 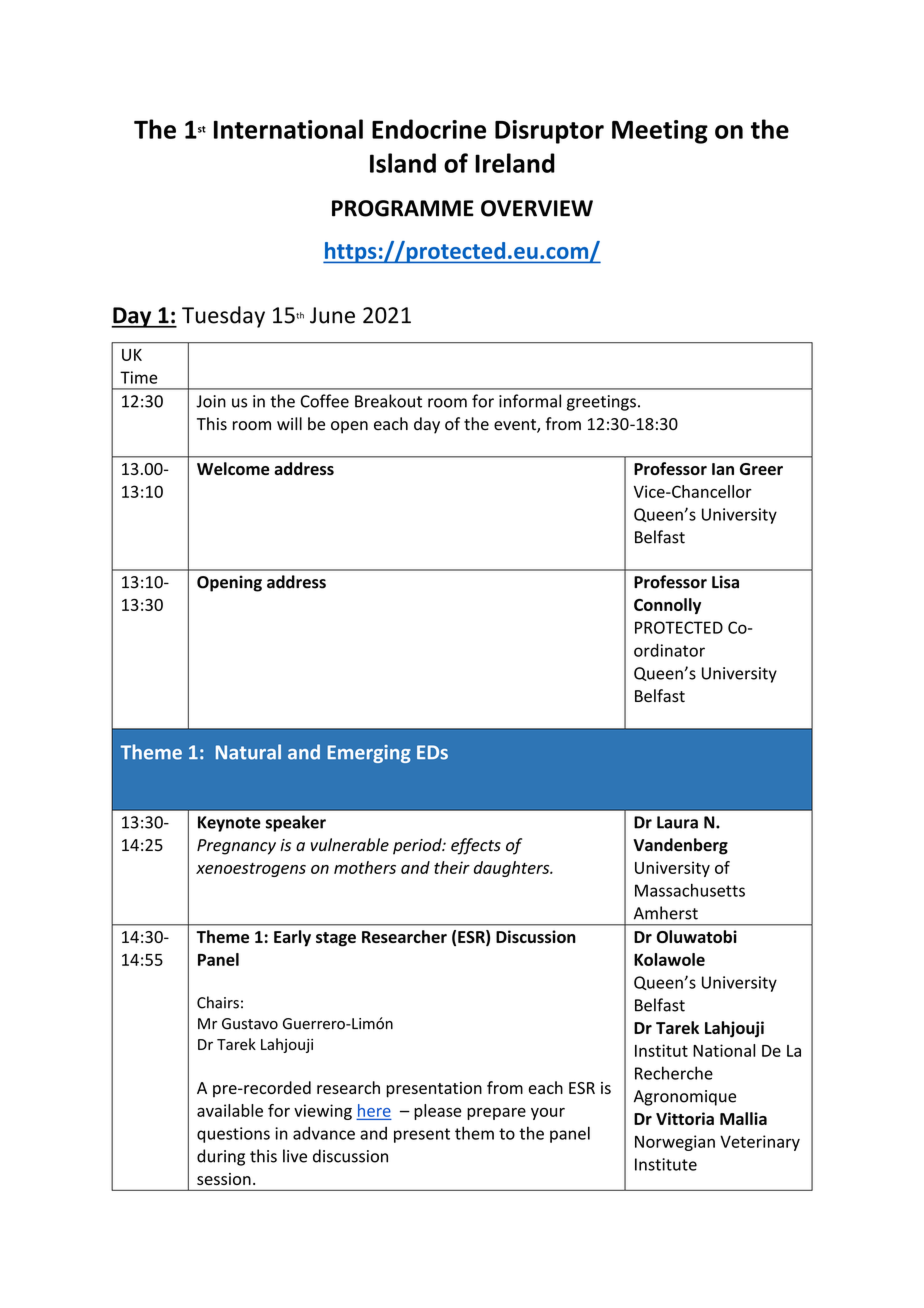 What do you see at coordinates (223, 317) in the screenshot?
I see `Tuesday` at bounding box center [223, 317].
